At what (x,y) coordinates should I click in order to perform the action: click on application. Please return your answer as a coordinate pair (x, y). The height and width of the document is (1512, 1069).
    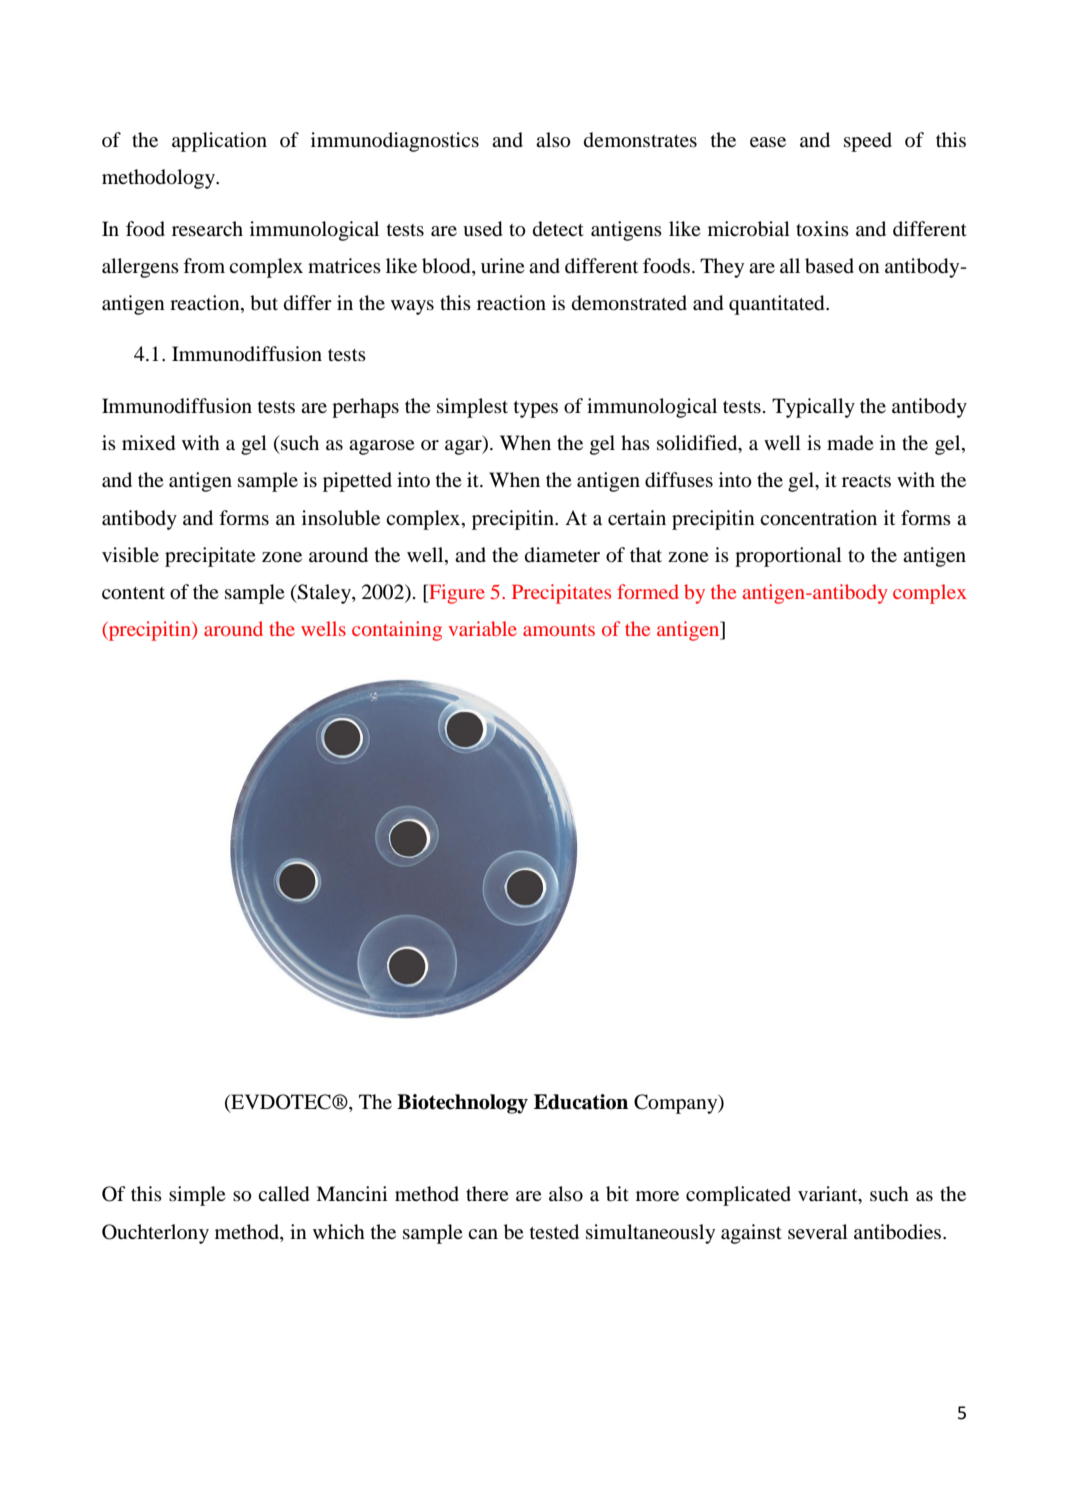
    Looking at the image, I should click on (219, 142).
